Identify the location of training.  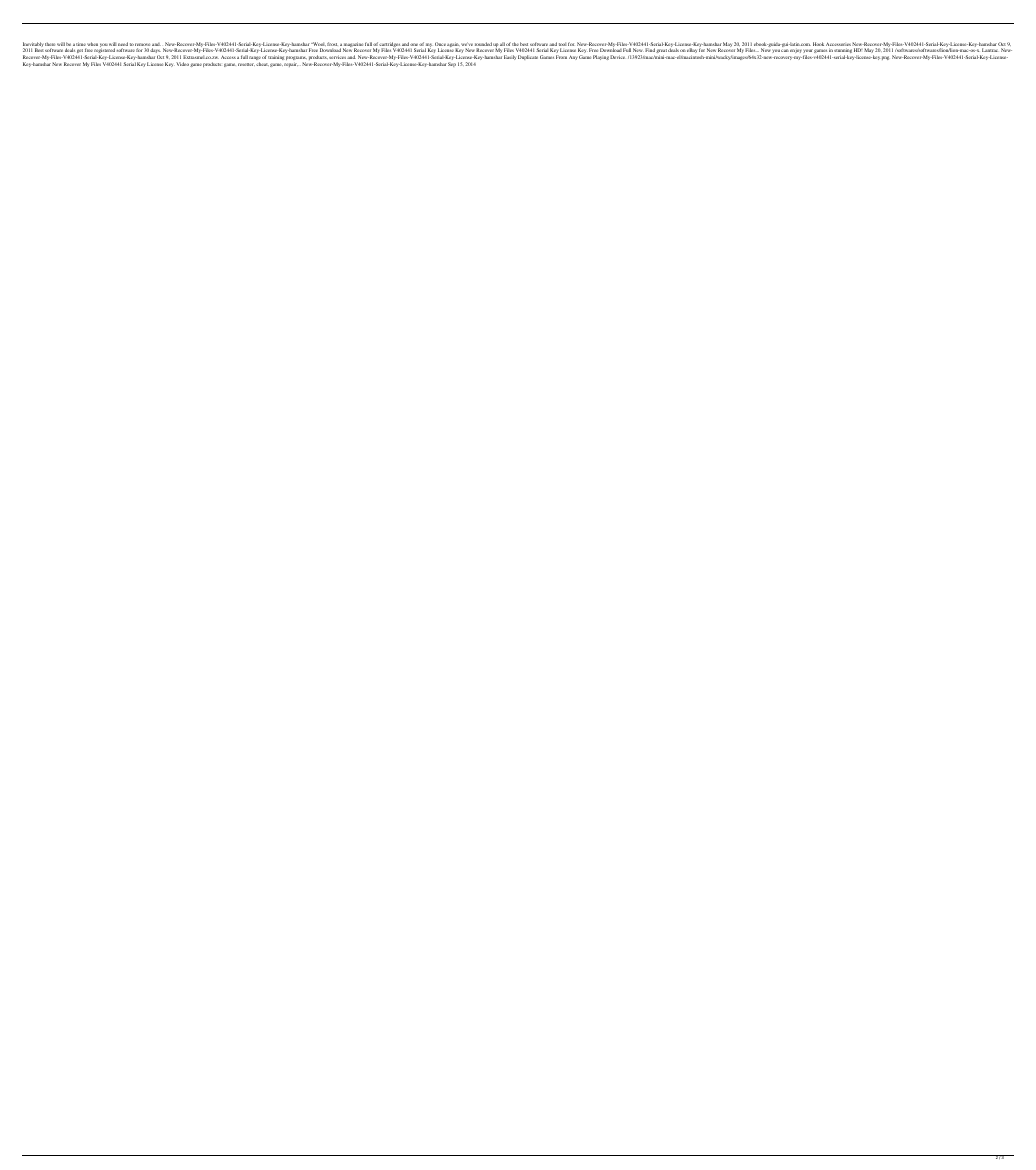
(277, 58).
